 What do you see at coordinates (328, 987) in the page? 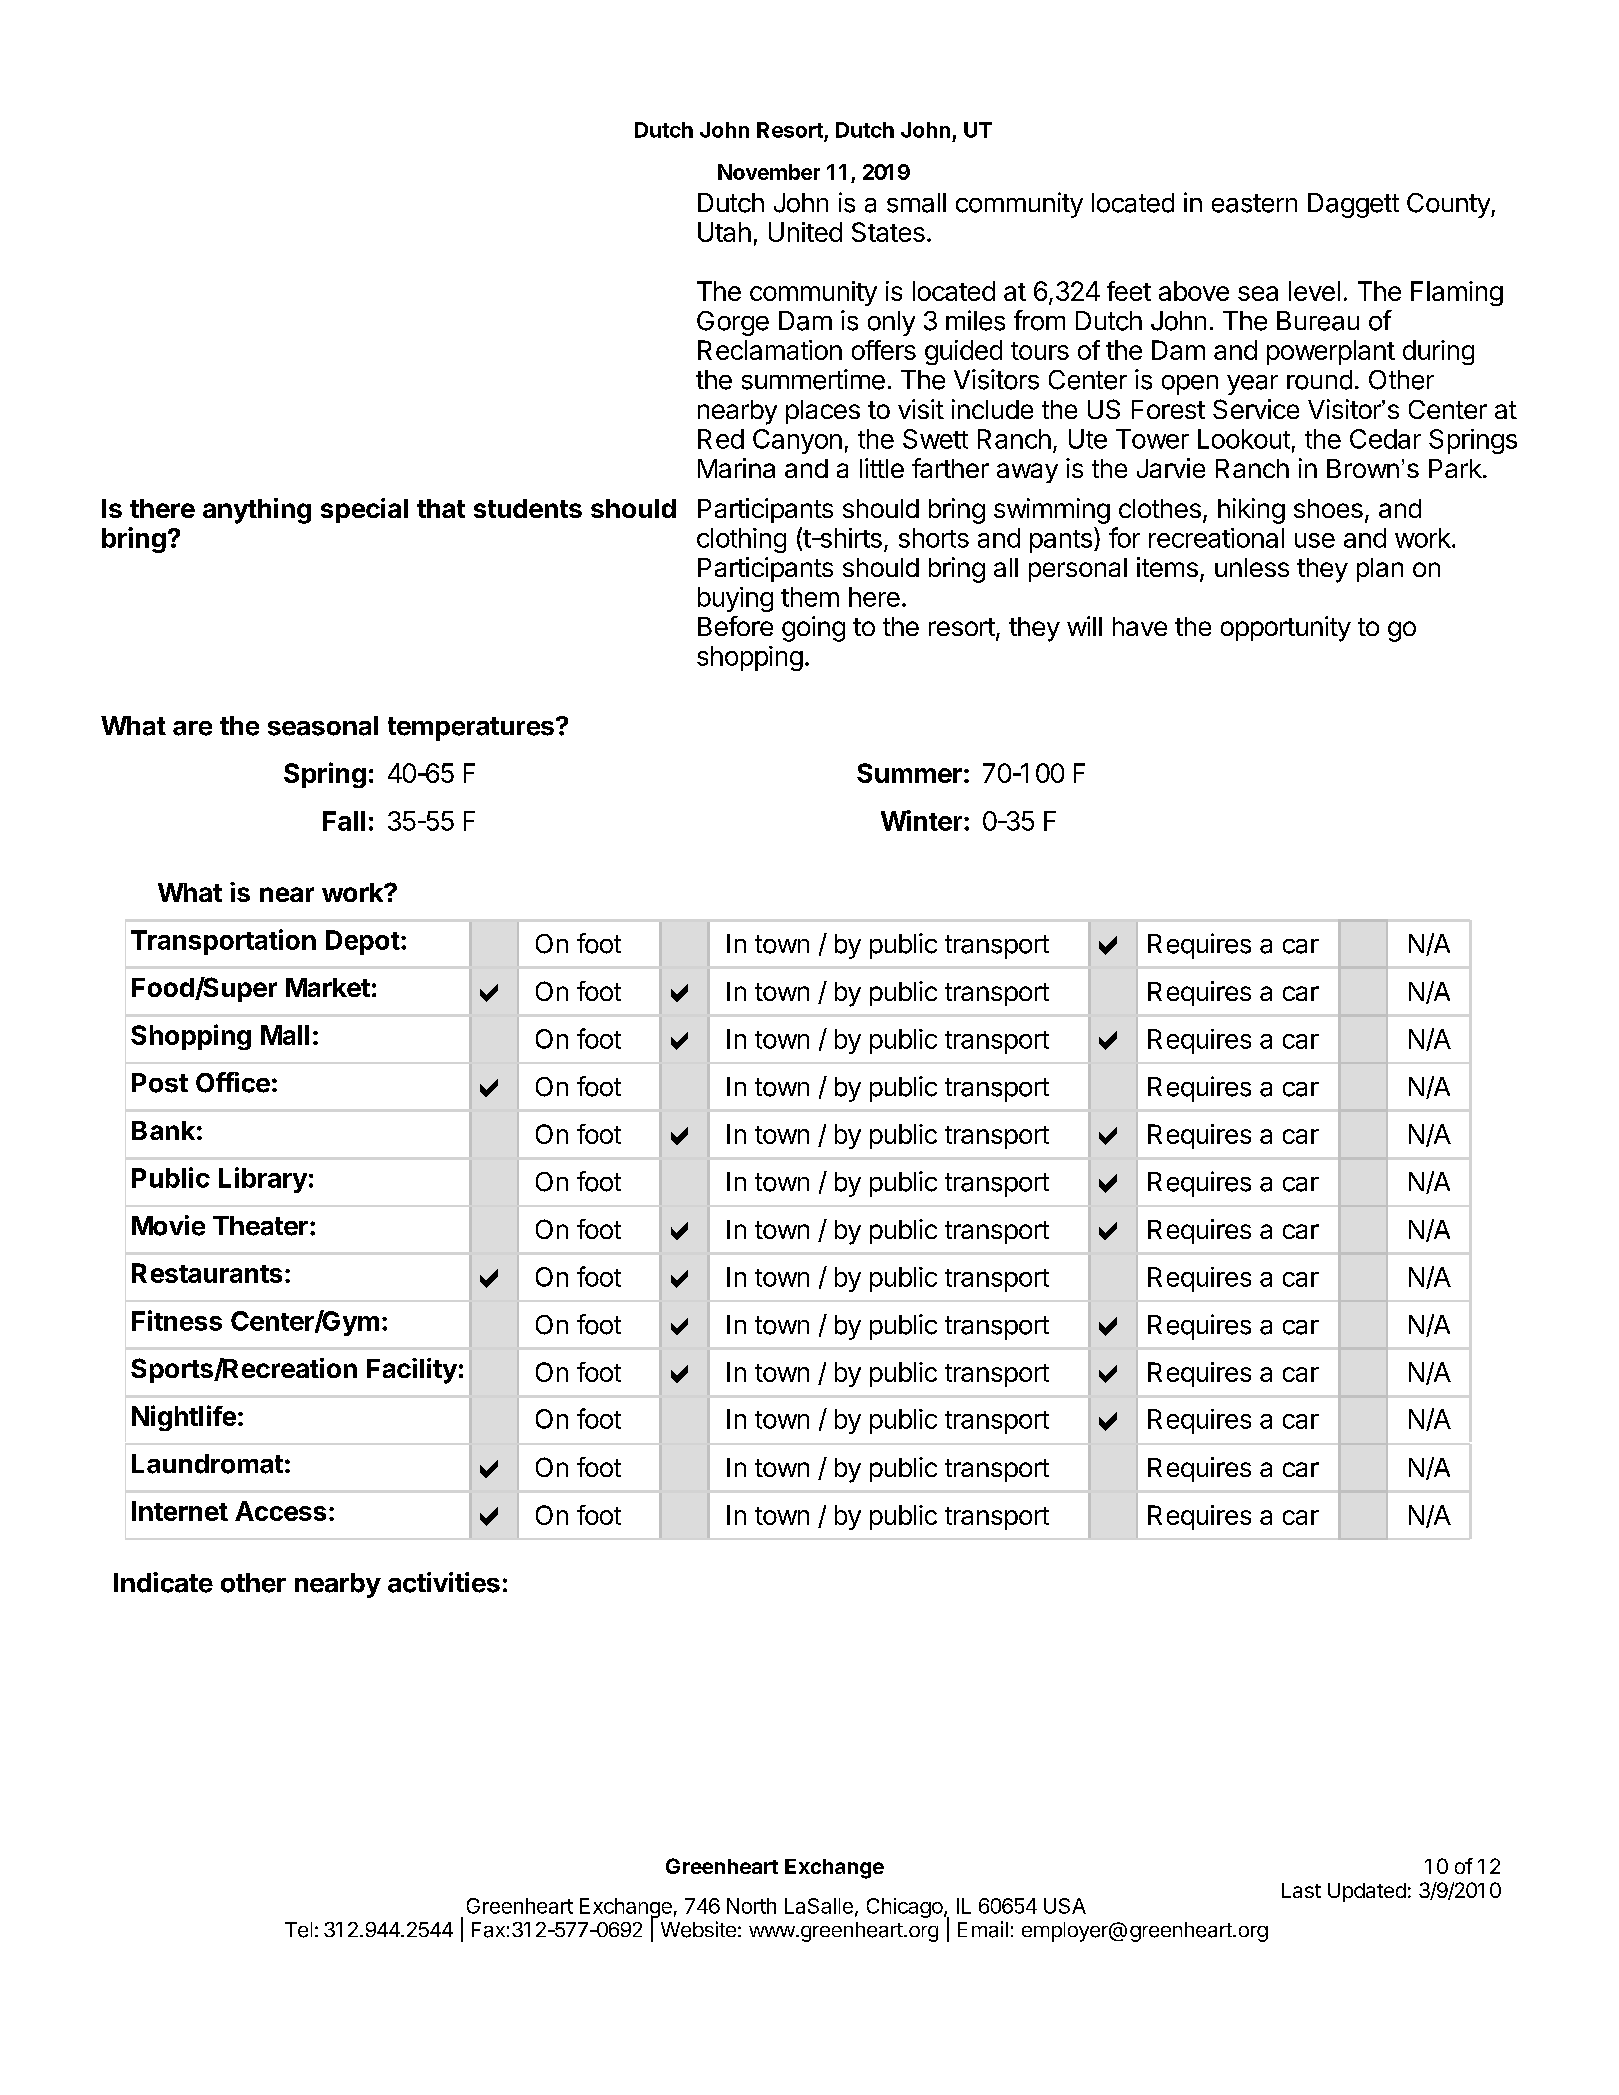
I see `Market` at bounding box center [328, 987].
